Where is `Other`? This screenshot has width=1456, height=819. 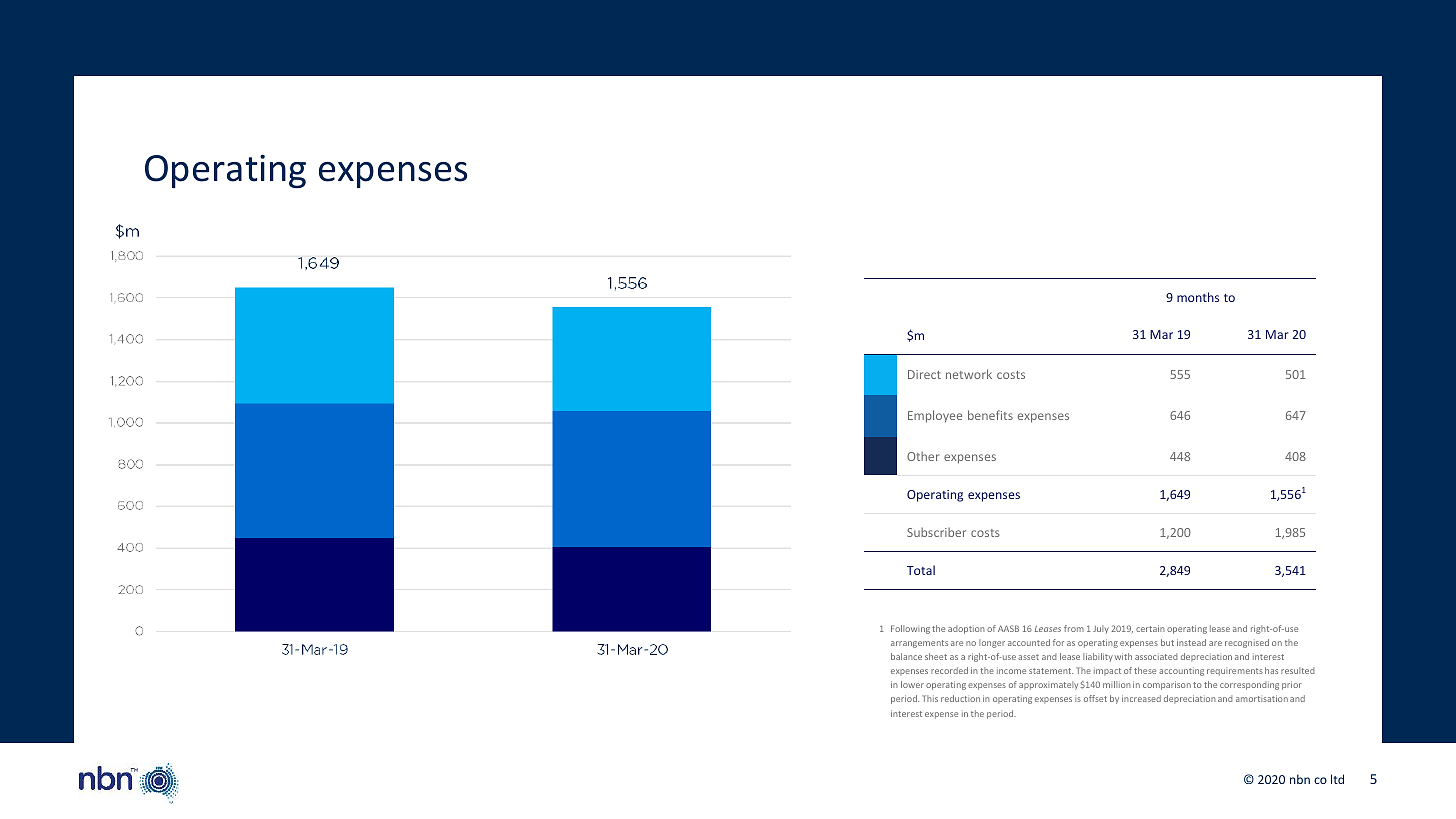 Other is located at coordinates (923, 456).
